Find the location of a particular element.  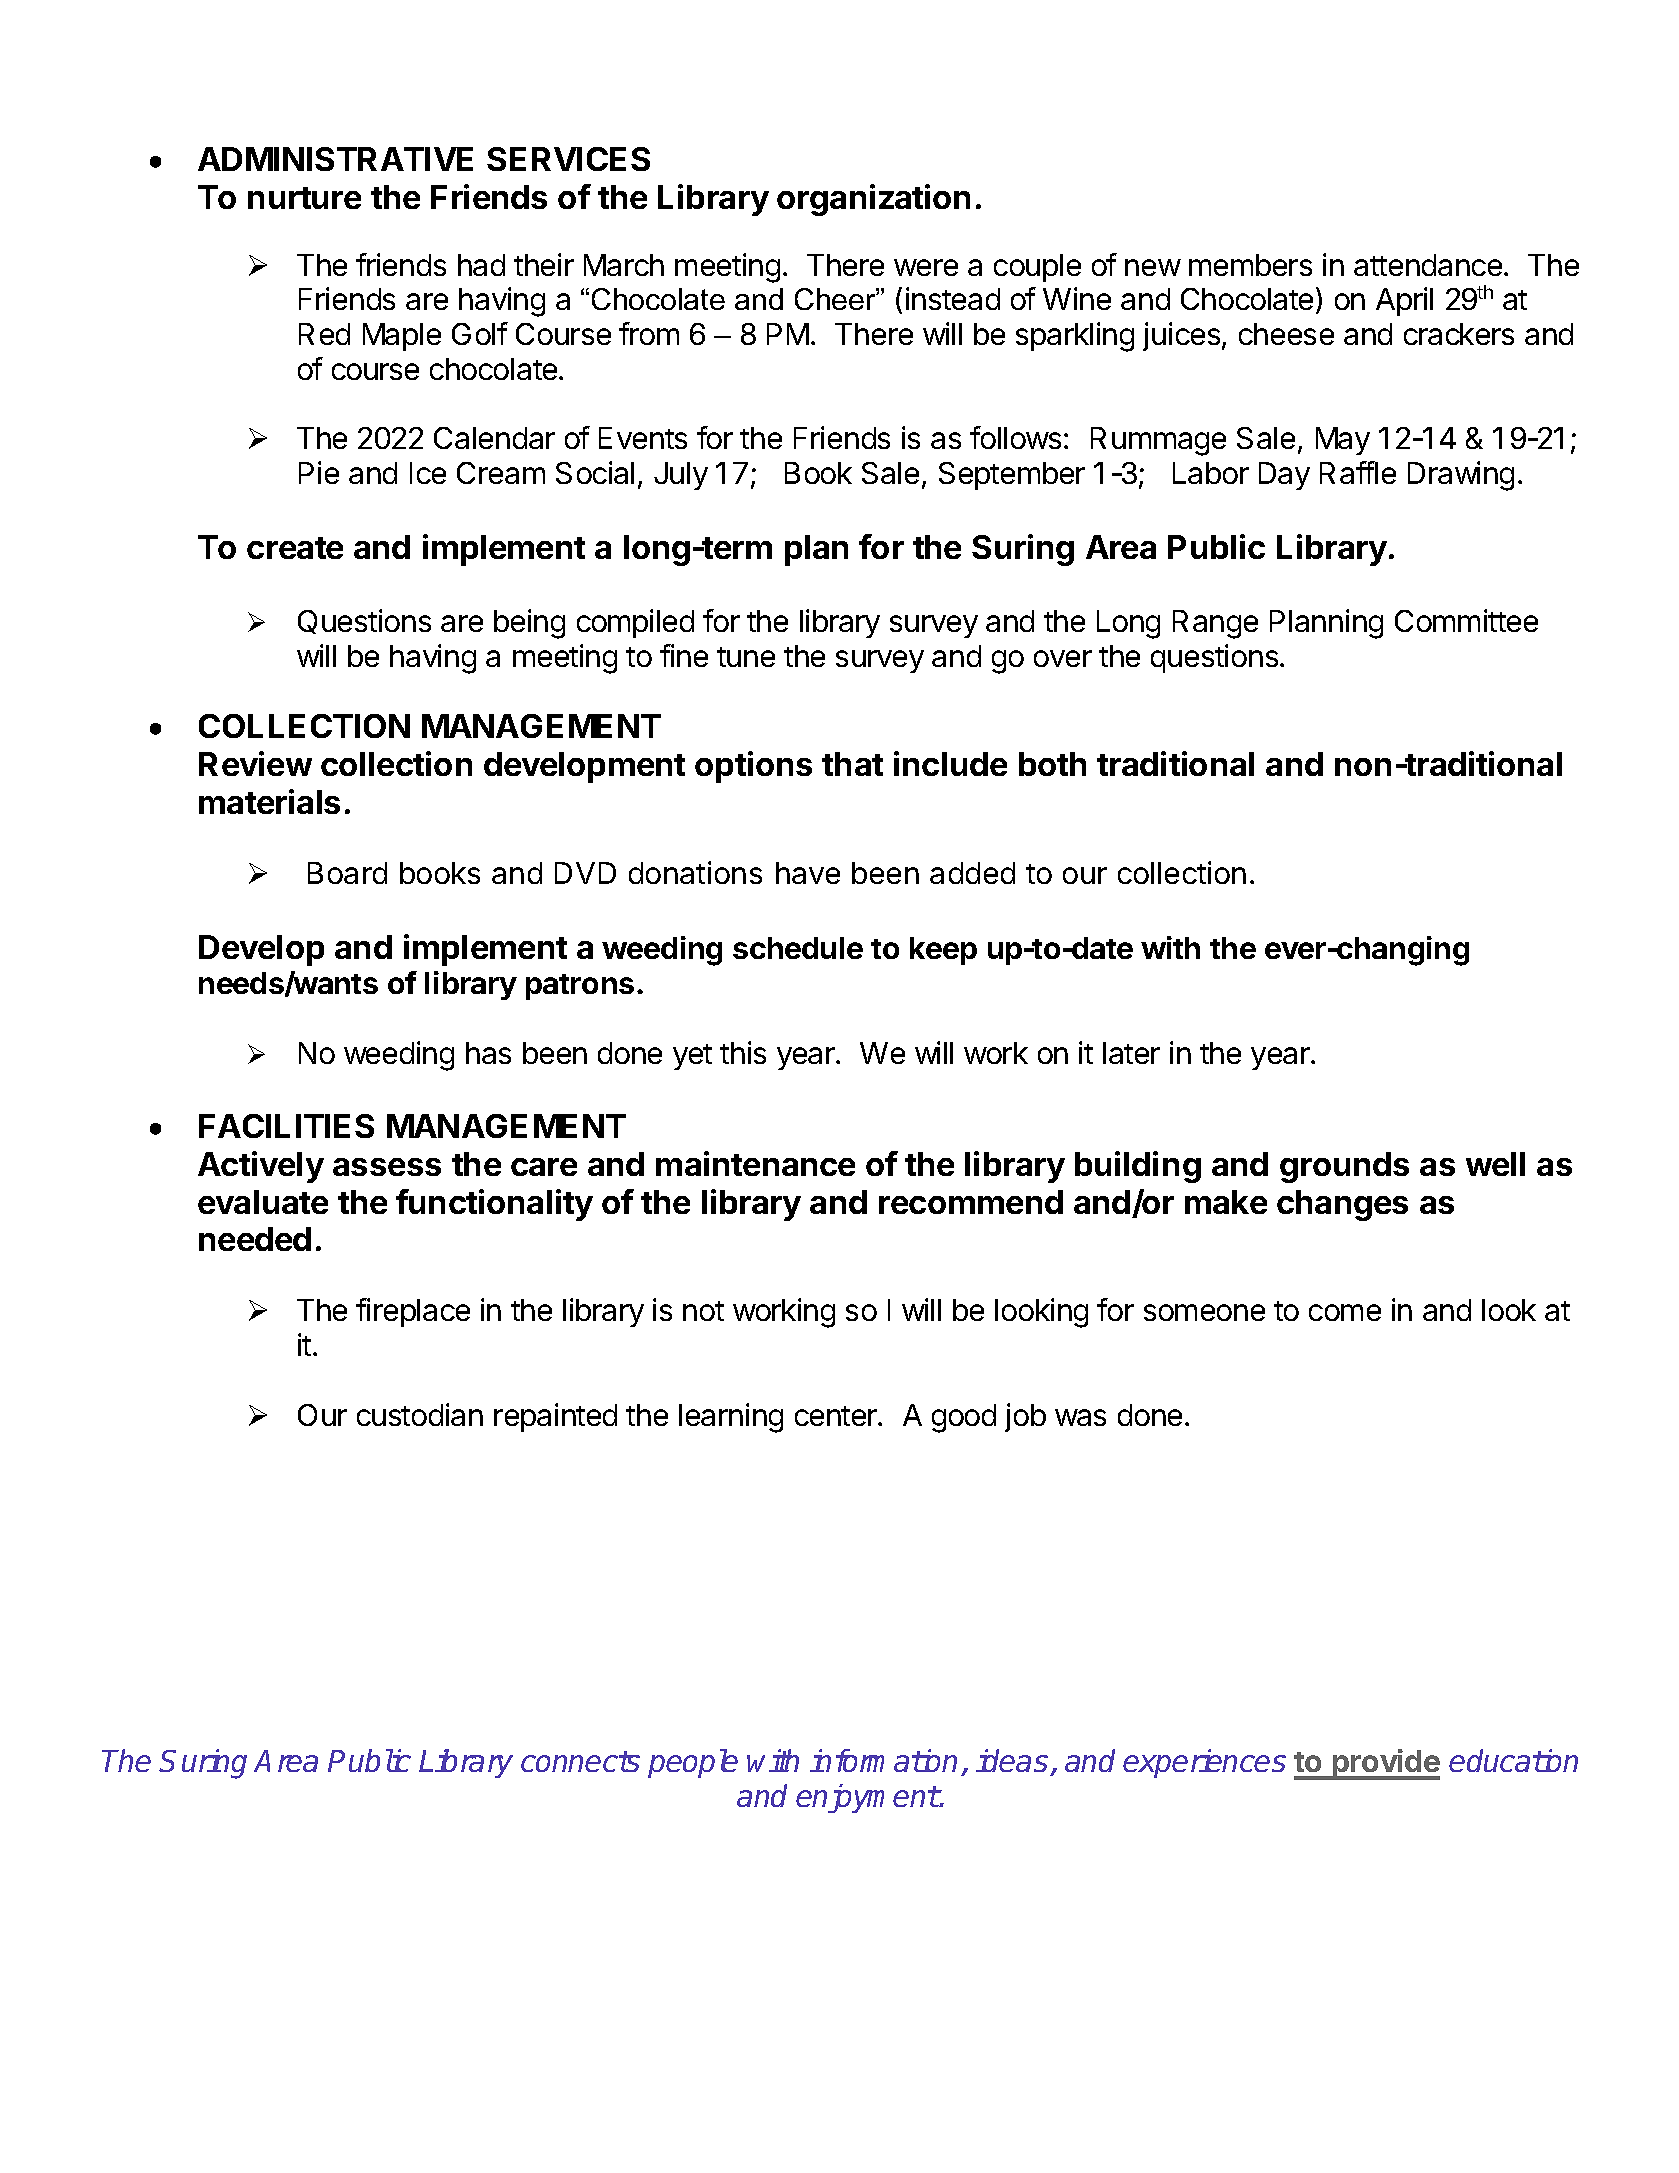

organization is located at coordinates (873, 200).
